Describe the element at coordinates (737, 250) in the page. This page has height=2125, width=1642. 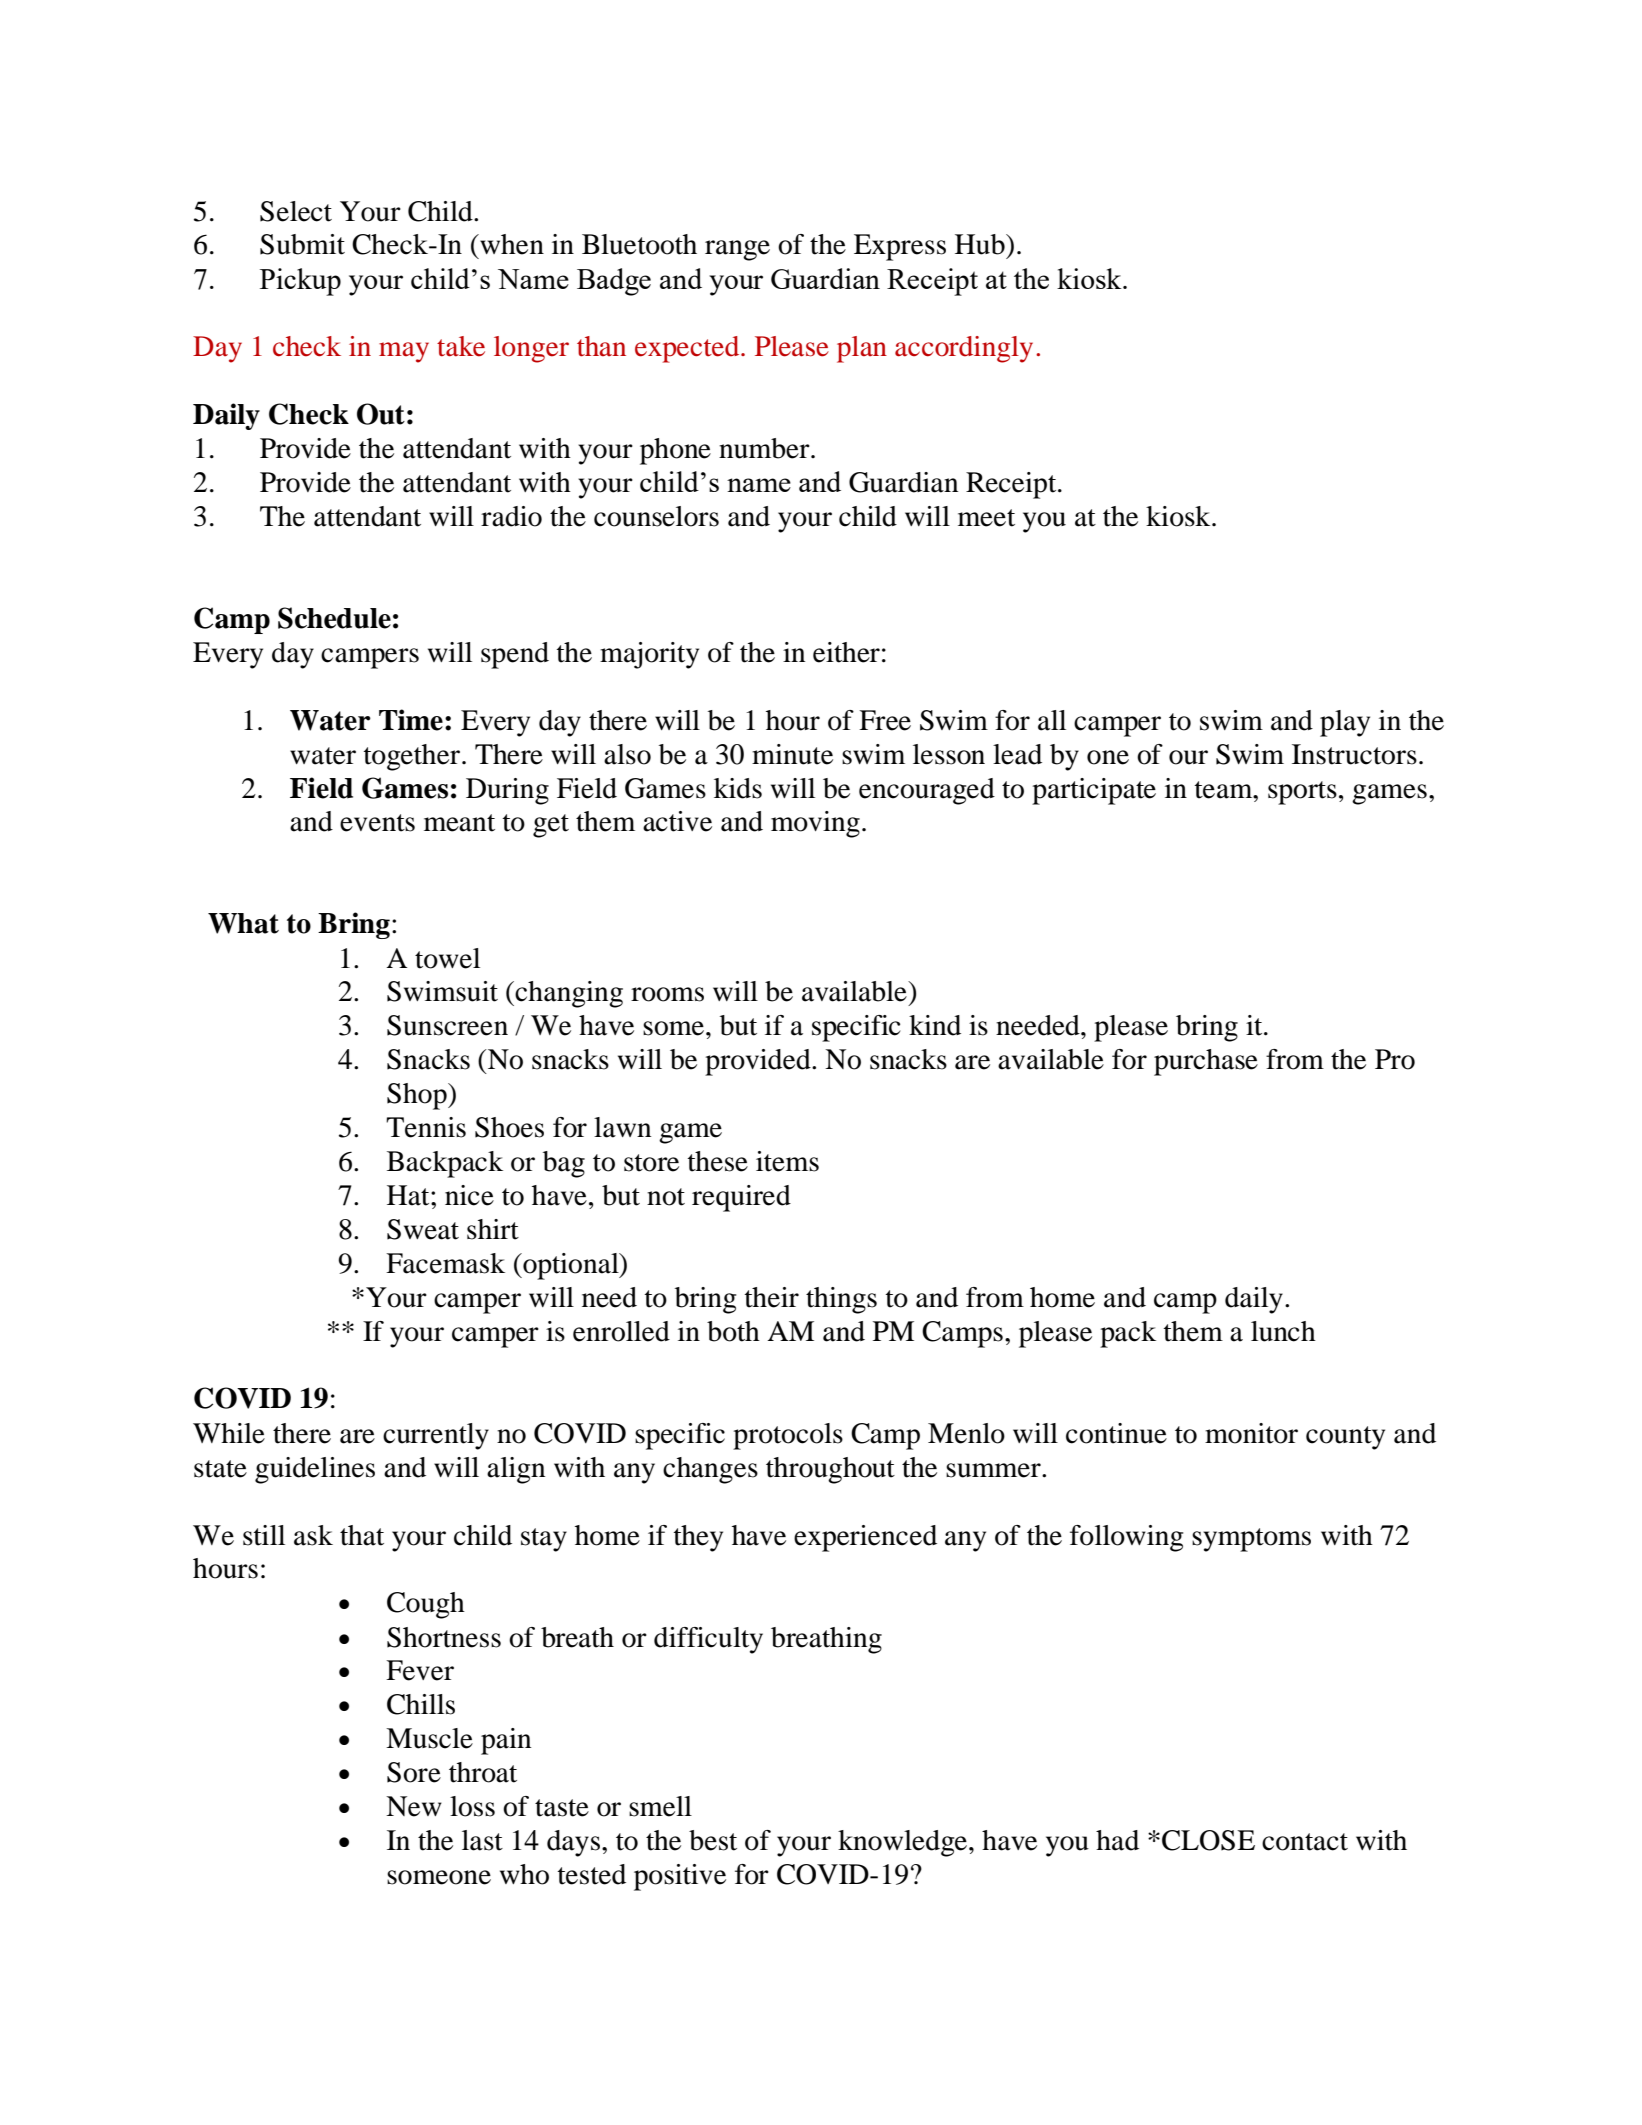
I see `range` at that location.
